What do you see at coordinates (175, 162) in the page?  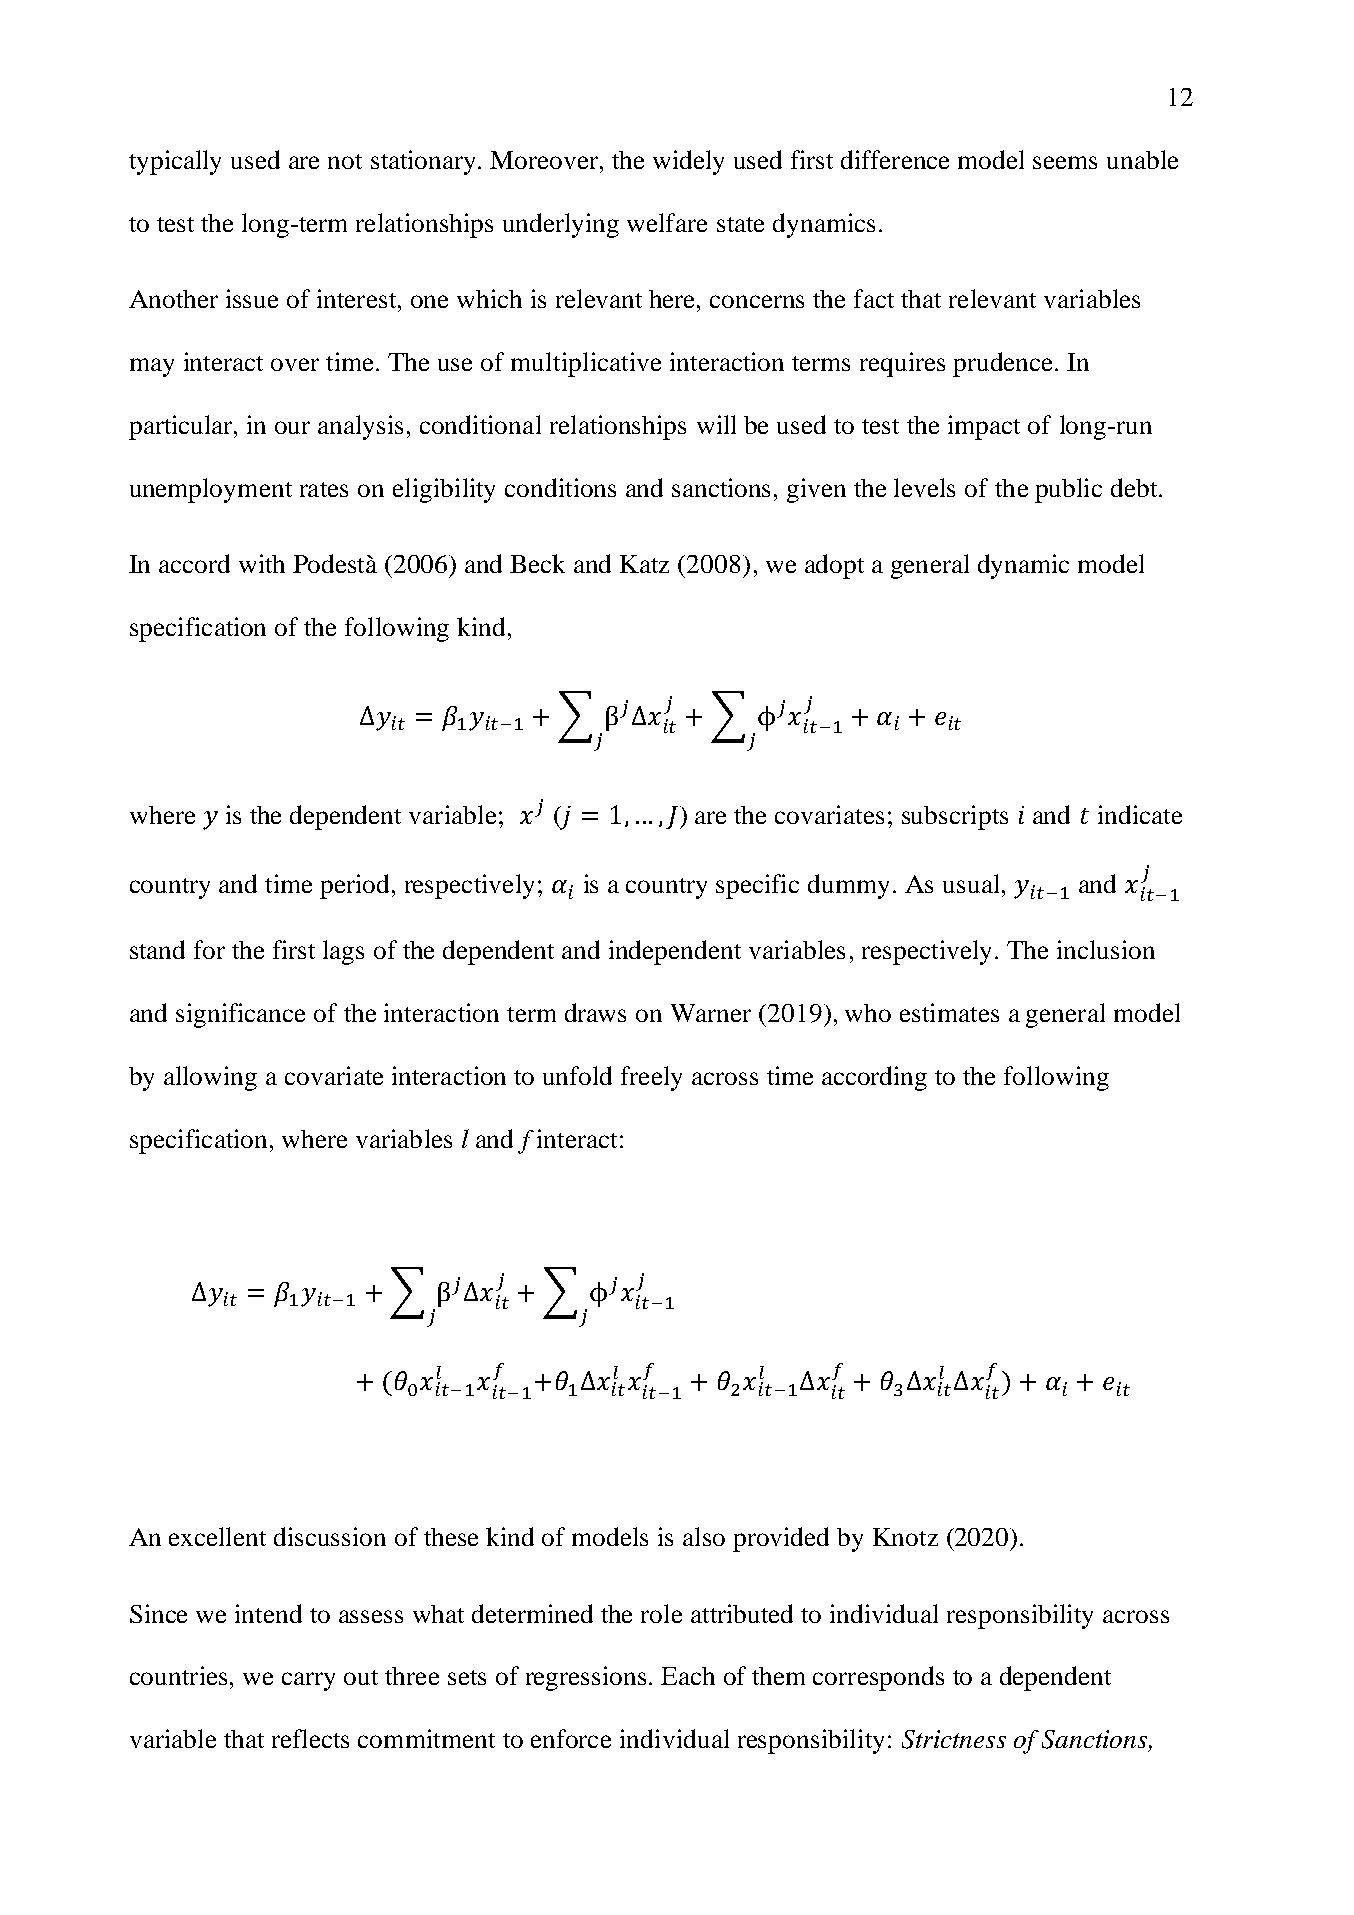 I see `typically` at bounding box center [175, 162].
